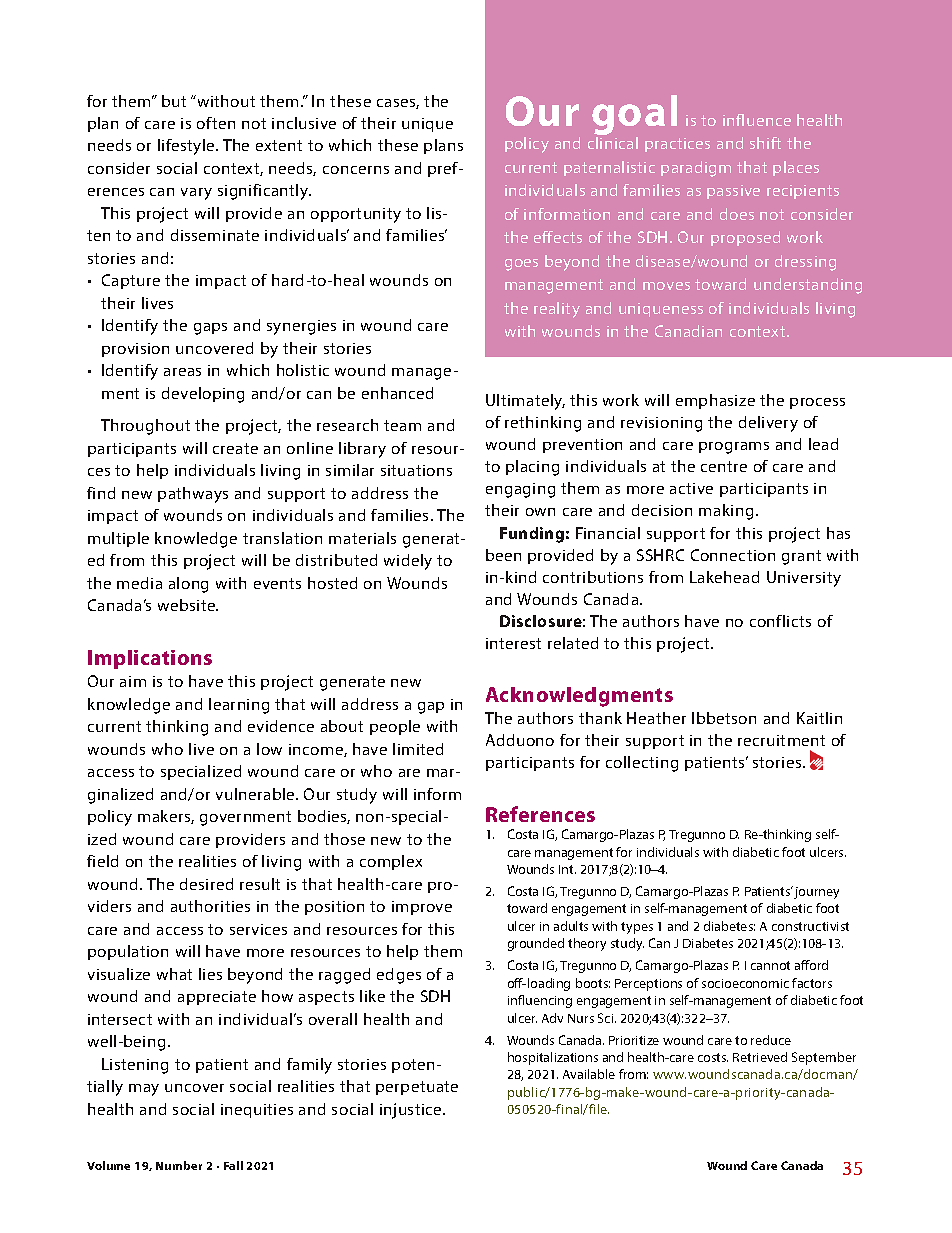  I want to click on lifestyle, so click(187, 147).
